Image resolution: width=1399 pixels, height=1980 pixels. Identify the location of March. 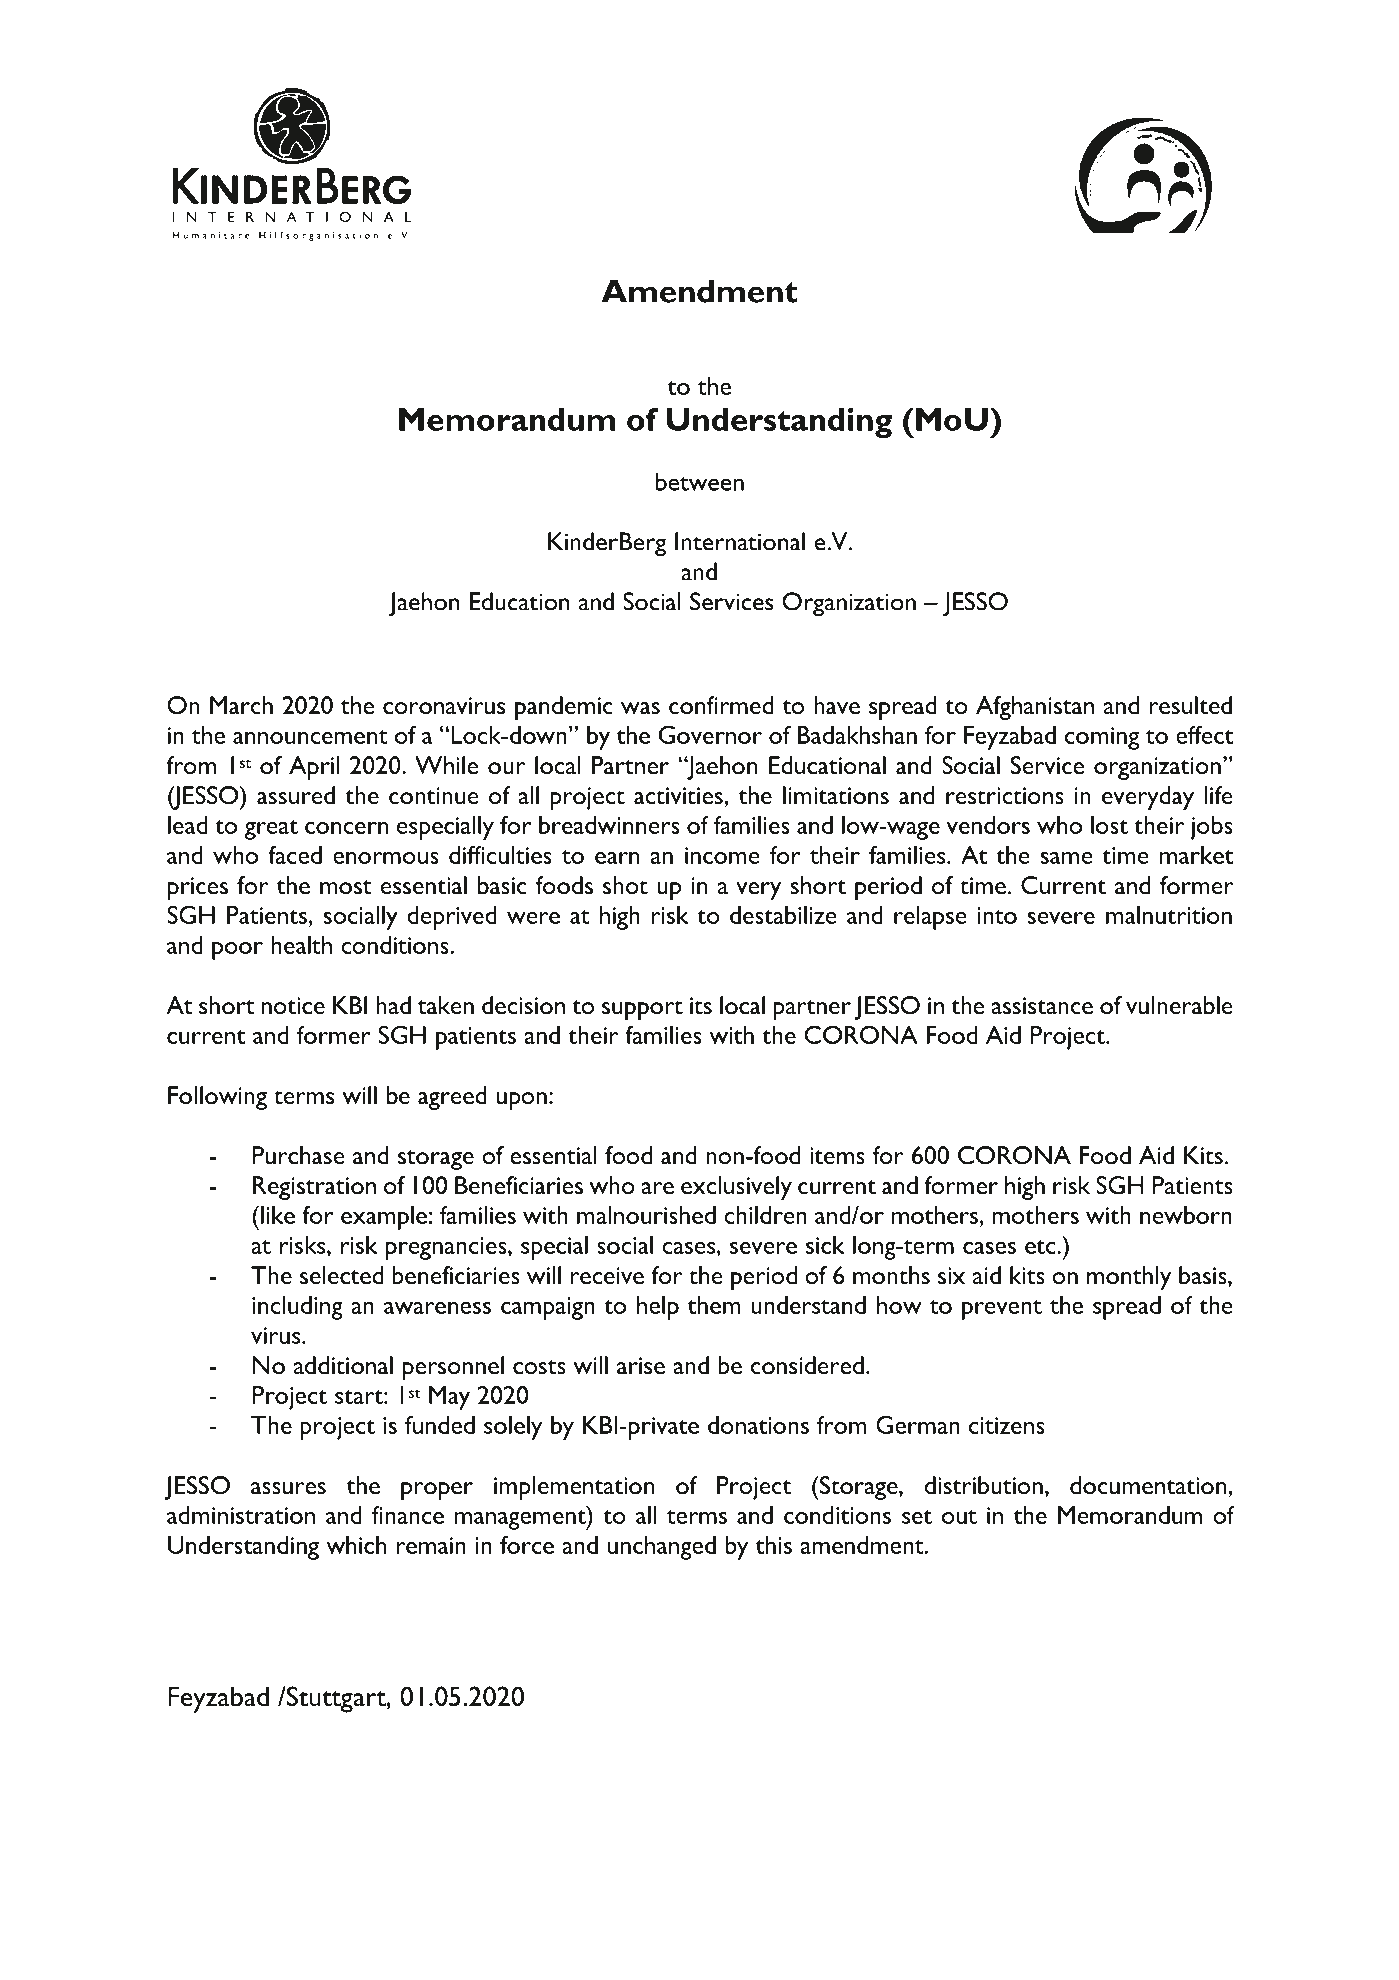
(241, 705).
